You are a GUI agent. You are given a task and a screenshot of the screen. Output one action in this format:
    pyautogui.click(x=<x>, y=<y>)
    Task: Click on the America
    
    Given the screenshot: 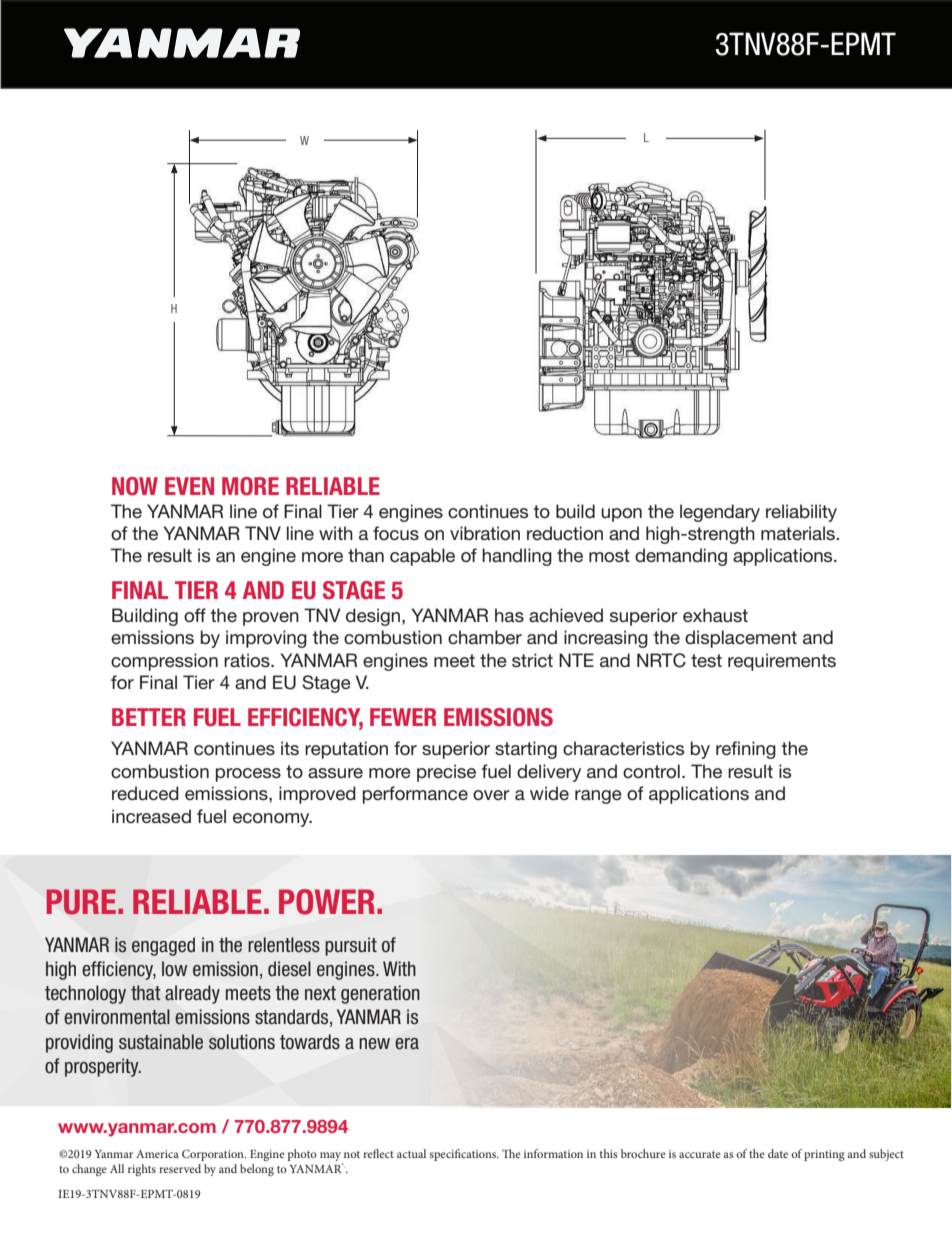 What is the action you would take?
    pyautogui.click(x=157, y=1154)
